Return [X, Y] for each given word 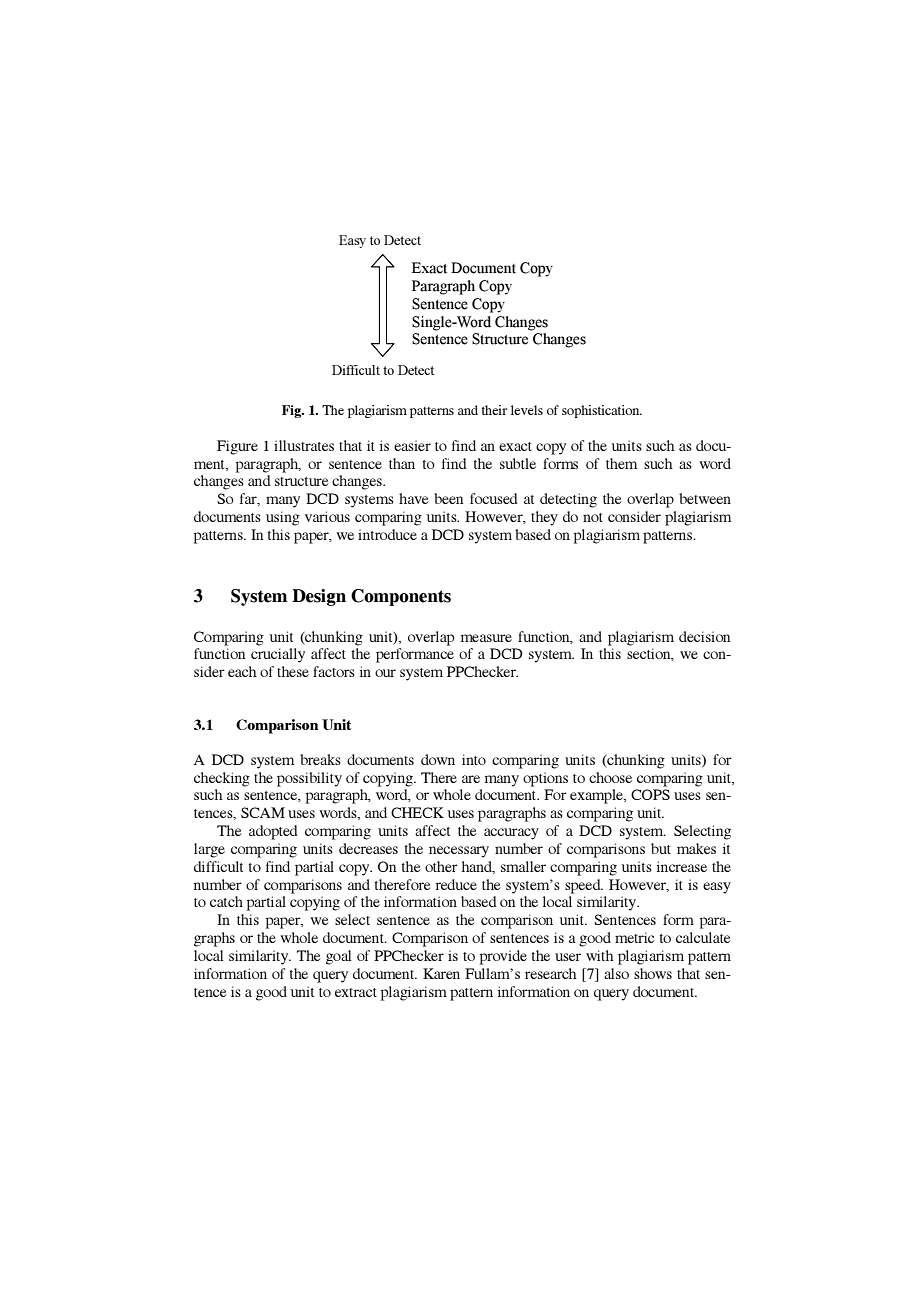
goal [338, 957]
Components [401, 597]
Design [319, 597]
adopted [273, 832]
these [293, 671]
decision [705, 636]
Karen [441, 973]
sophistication [602, 411]
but [661, 848]
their [494, 410]
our [385, 673]
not [593, 517]
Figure [237, 447]
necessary [459, 852]
